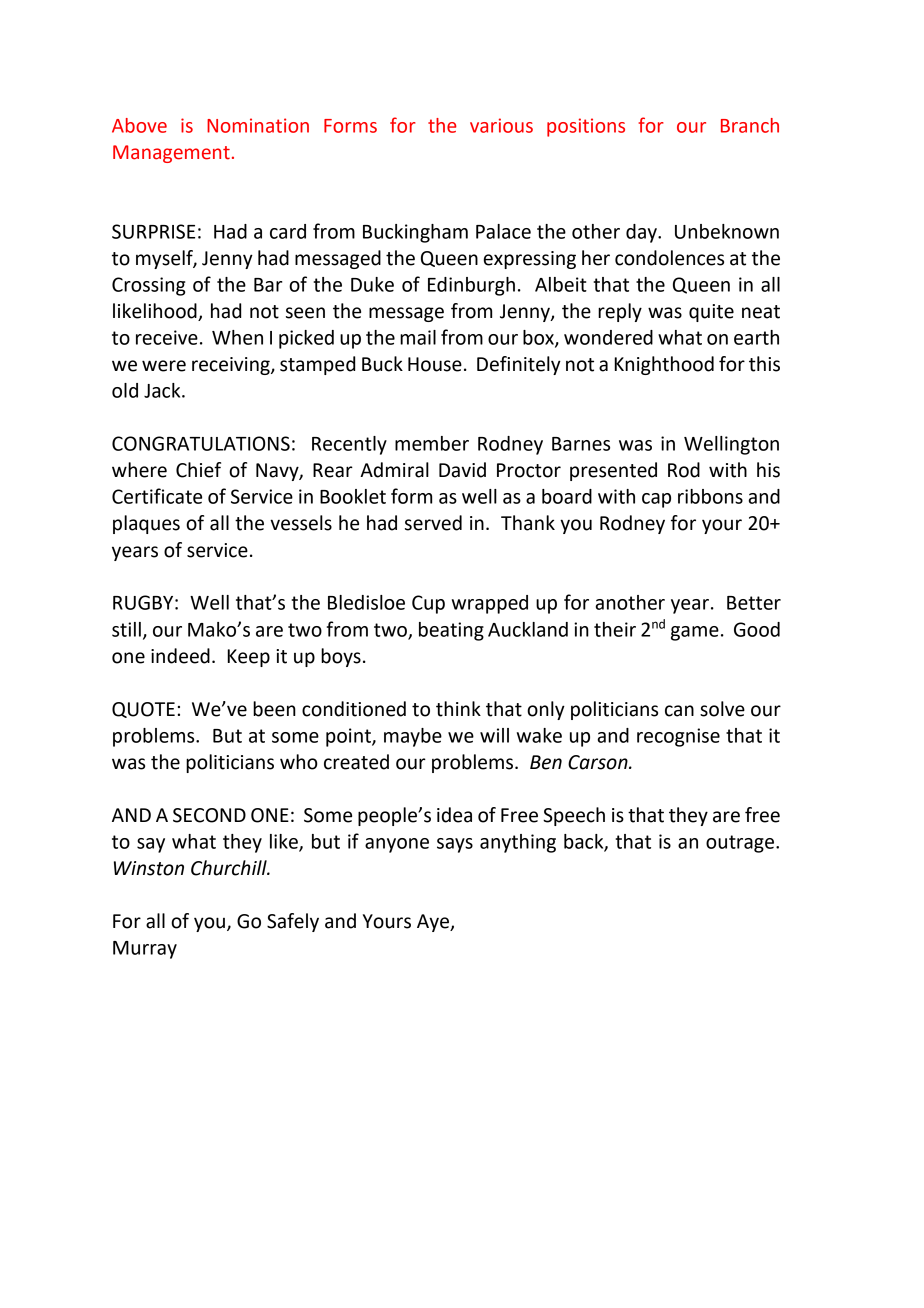 The image size is (924, 1308). I want to click on various, so click(501, 125).
